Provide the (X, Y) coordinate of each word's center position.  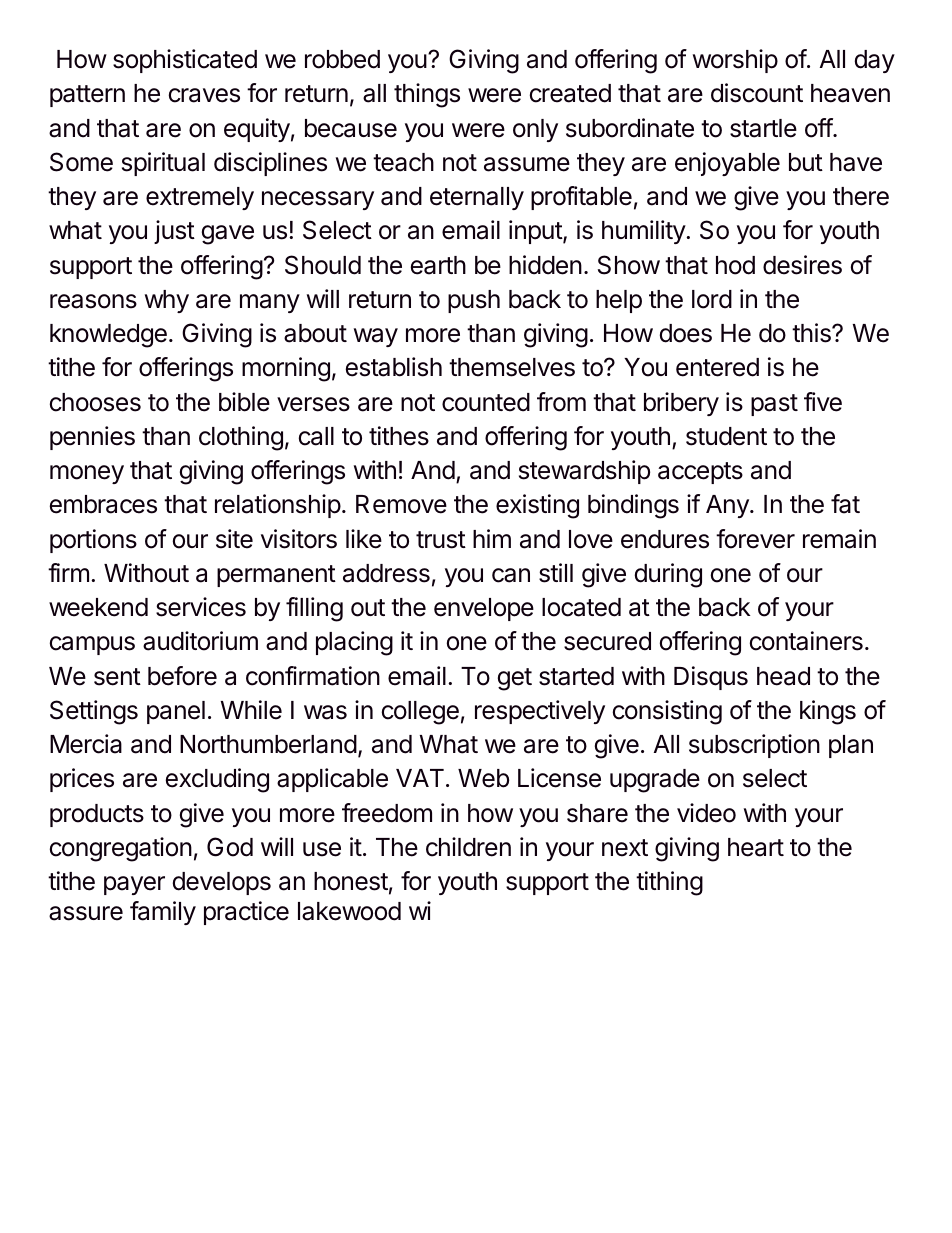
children (468, 847)
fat (845, 504)
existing (537, 506)
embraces (103, 504)
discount (757, 93)
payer (134, 885)
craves (204, 95)
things (427, 95)
